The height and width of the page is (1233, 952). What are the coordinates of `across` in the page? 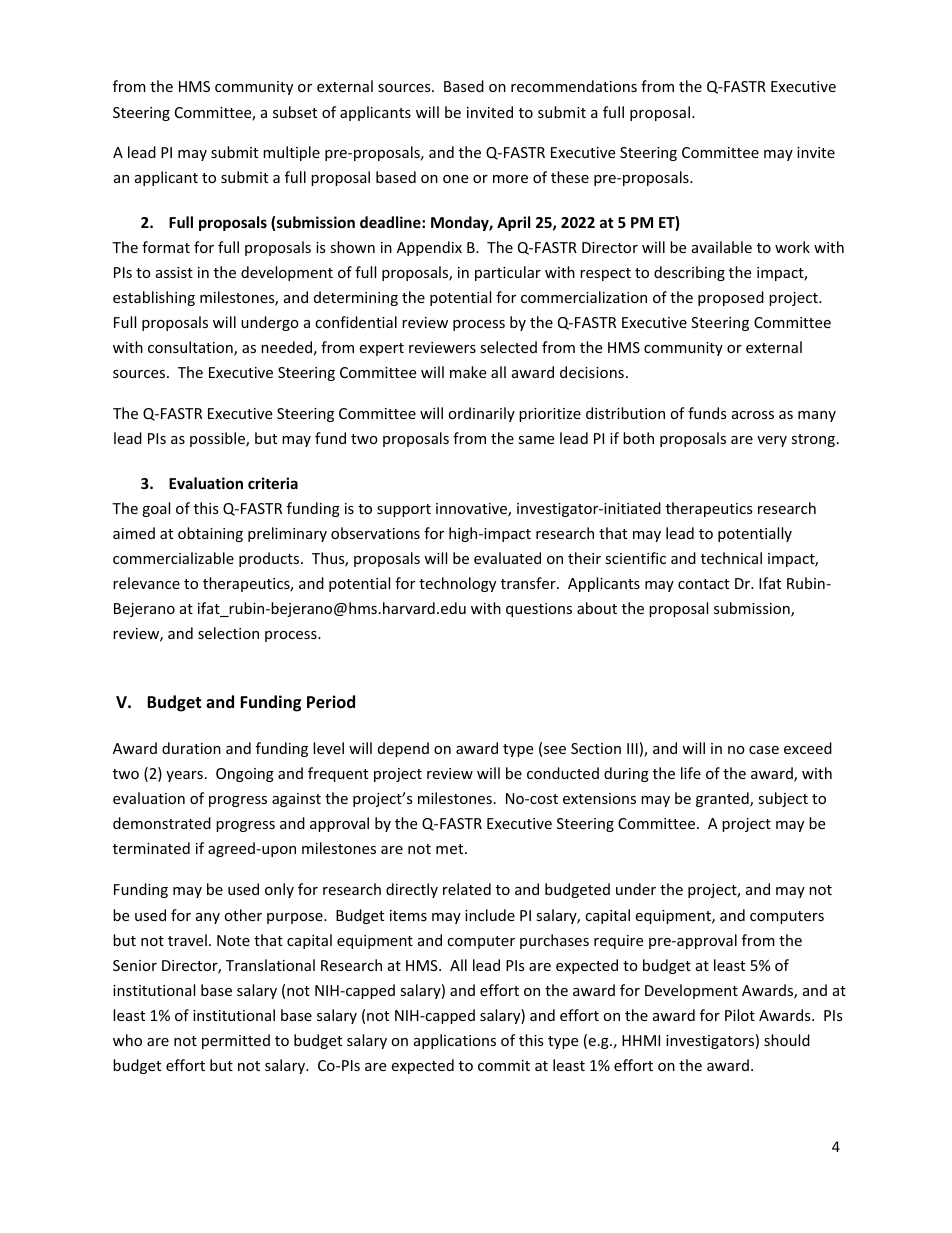 It's located at (753, 415).
